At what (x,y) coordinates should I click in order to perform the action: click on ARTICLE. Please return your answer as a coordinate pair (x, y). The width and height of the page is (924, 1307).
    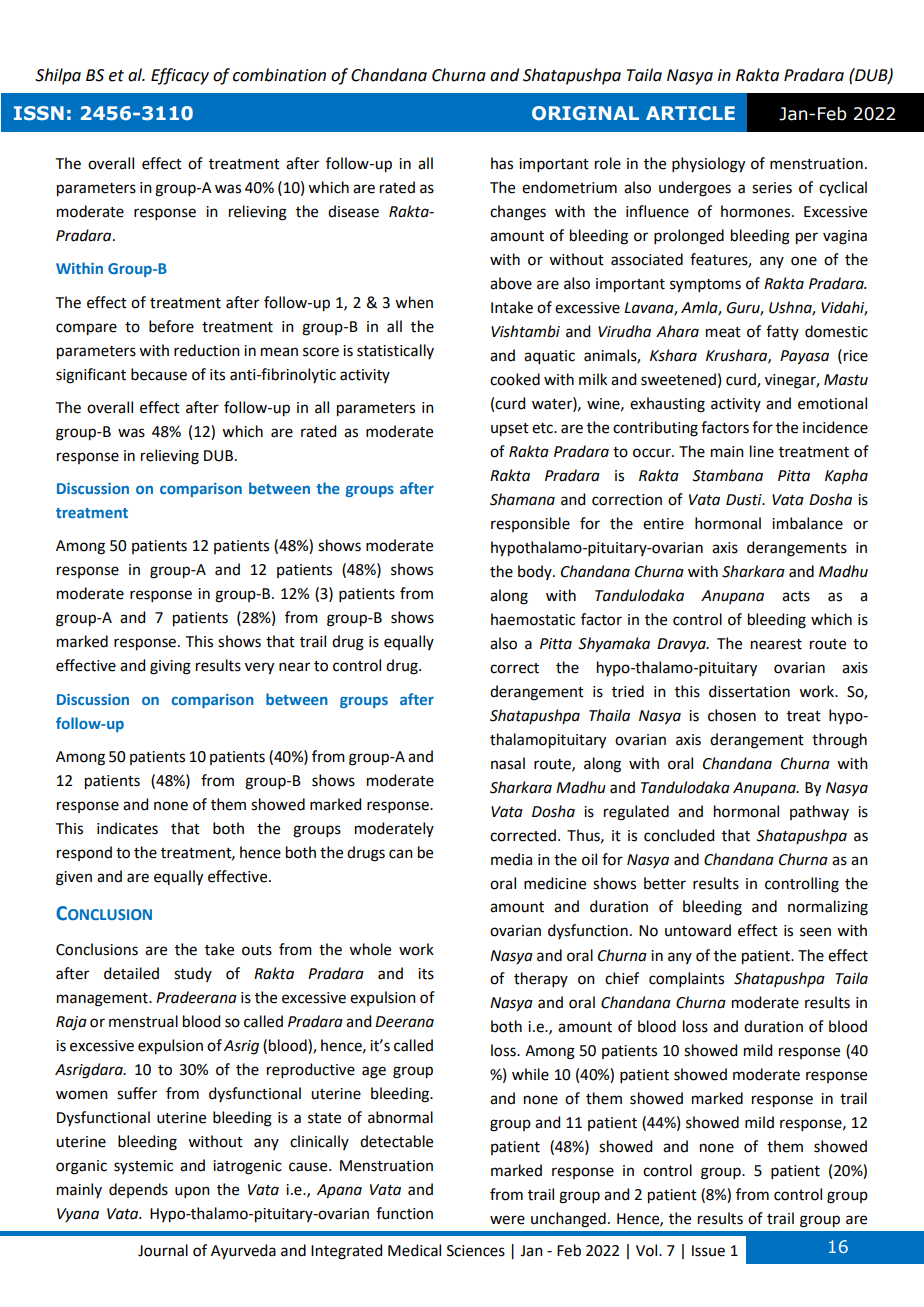
    Looking at the image, I should click on (690, 113).
